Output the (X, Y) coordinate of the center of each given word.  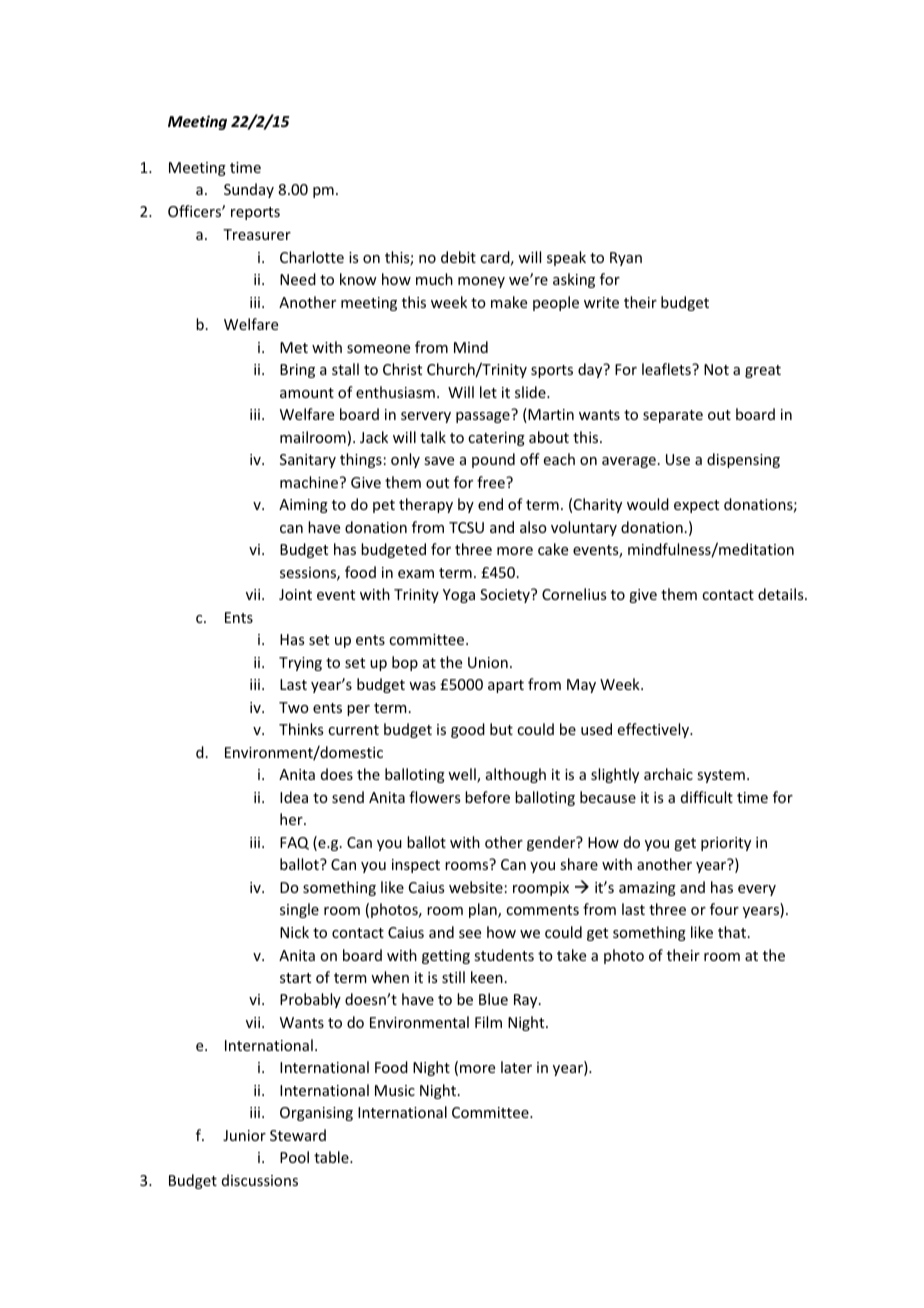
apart (506, 686)
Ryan (626, 259)
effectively (655, 730)
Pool (294, 1157)
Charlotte (312, 257)
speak (566, 258)
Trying (300, 664)
